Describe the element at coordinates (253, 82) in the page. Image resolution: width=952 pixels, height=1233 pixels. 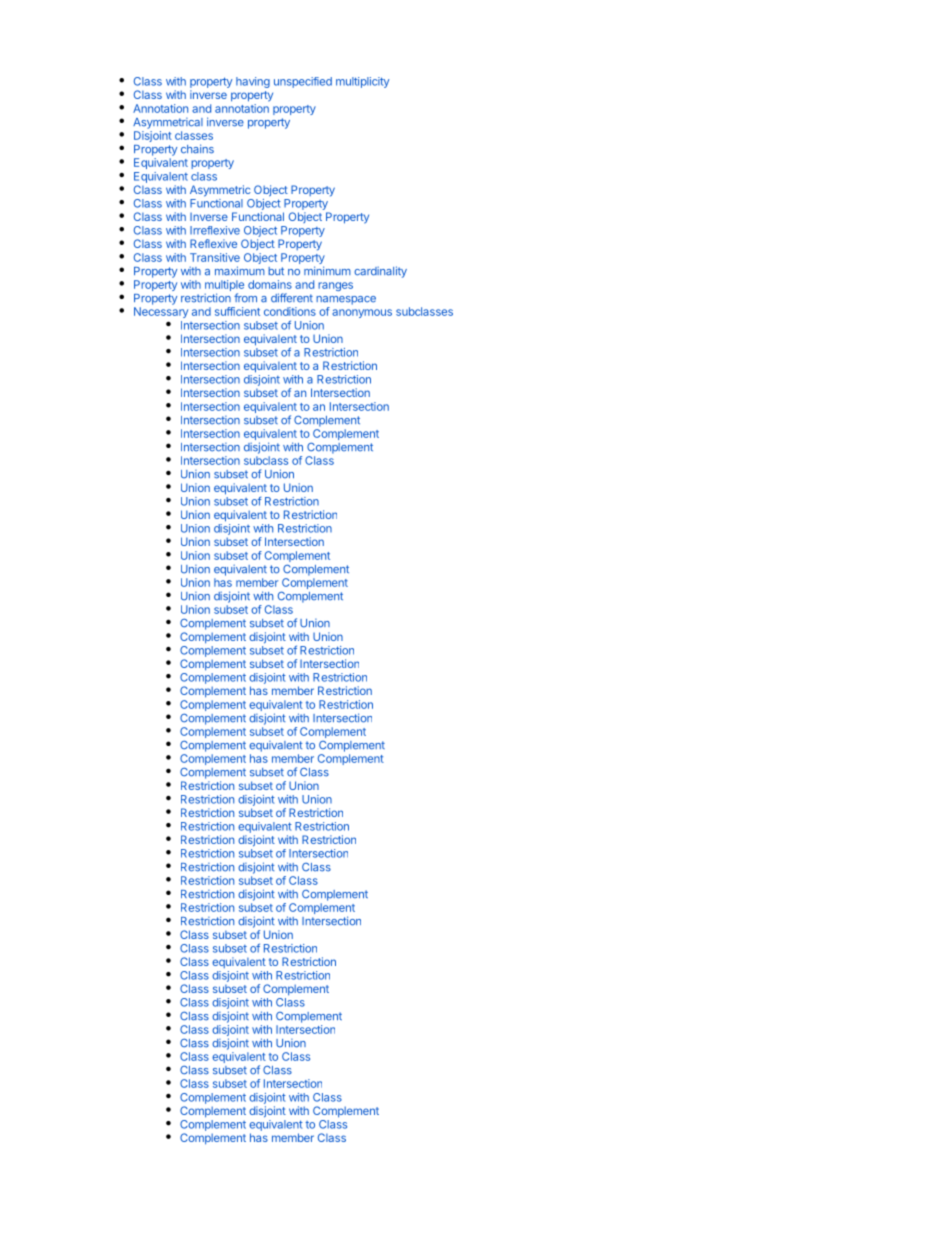
I see `having` at that location.
